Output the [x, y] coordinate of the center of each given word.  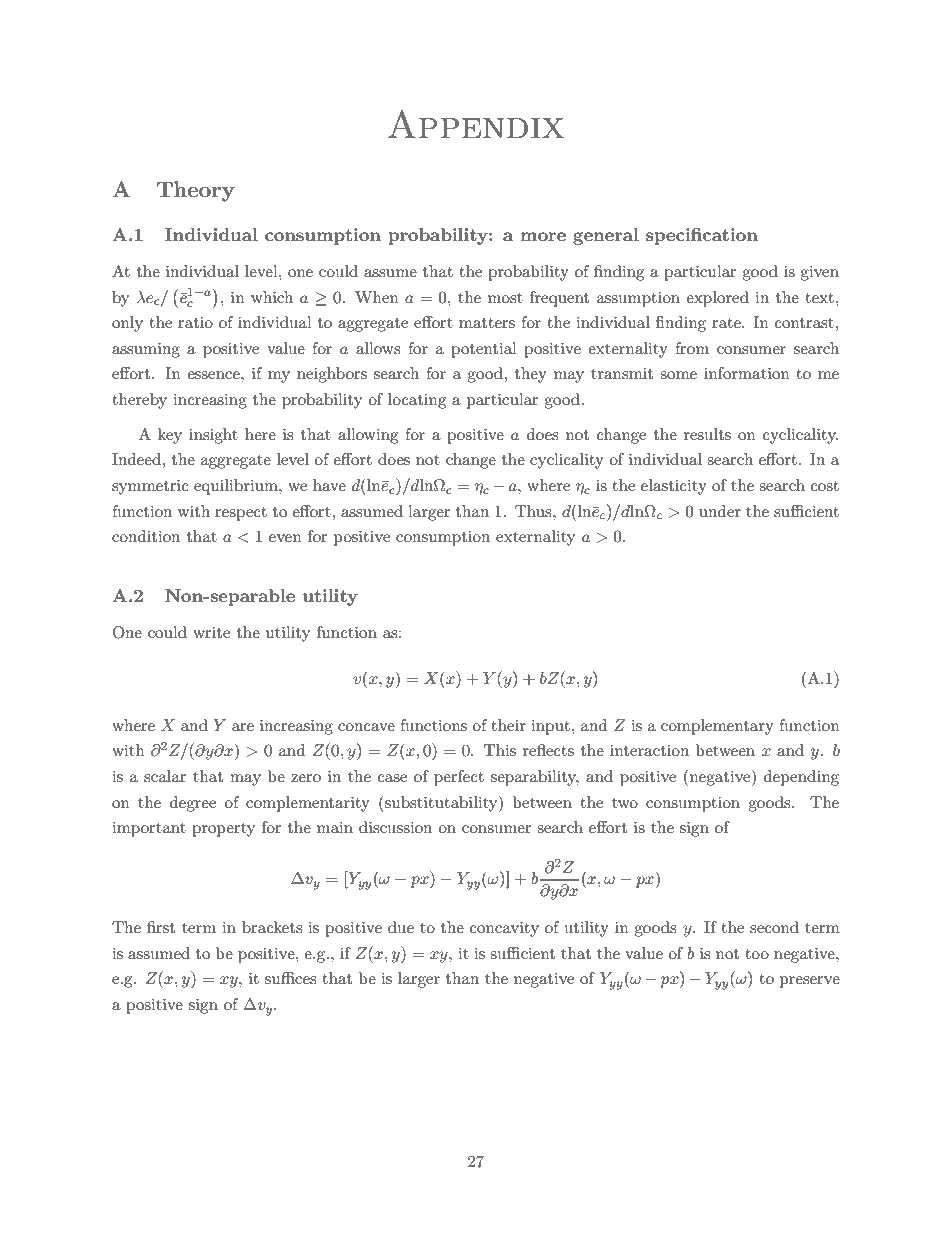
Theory [196, 191]
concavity [504, 929]
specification [702, 236]
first [161, 927]
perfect [459, 778]
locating [417, 401]
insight [213, 436]
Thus [534, 511]
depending [801, 778]
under [720, 511]
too [757, 954]
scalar [165, 776]
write [211, 632]
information [747, 373]
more [543, 236]
